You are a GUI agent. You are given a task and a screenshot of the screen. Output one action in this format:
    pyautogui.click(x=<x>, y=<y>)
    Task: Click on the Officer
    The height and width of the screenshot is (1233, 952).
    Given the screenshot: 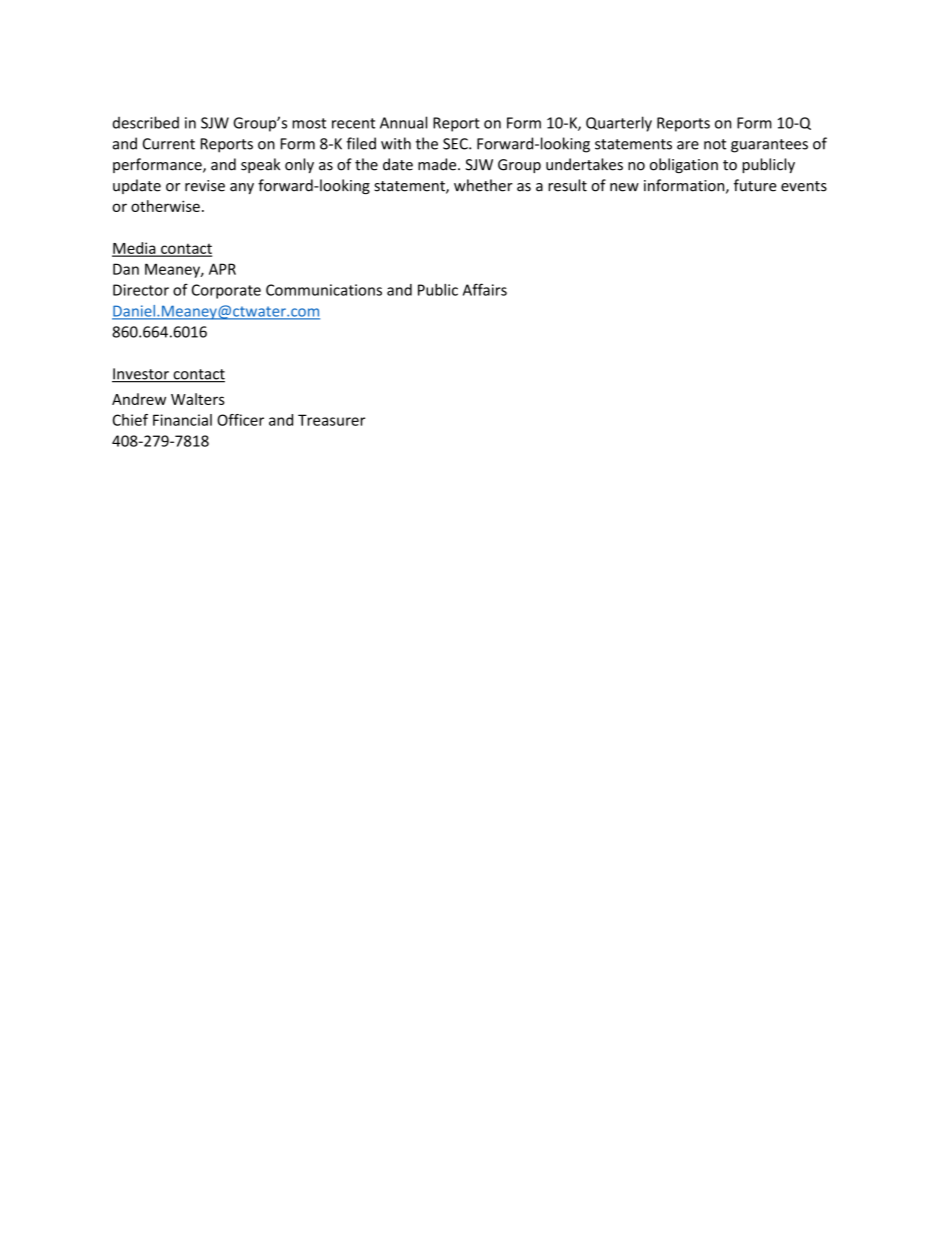 What is the action you would take?
    pyautogui.click(x=240, y=420)
